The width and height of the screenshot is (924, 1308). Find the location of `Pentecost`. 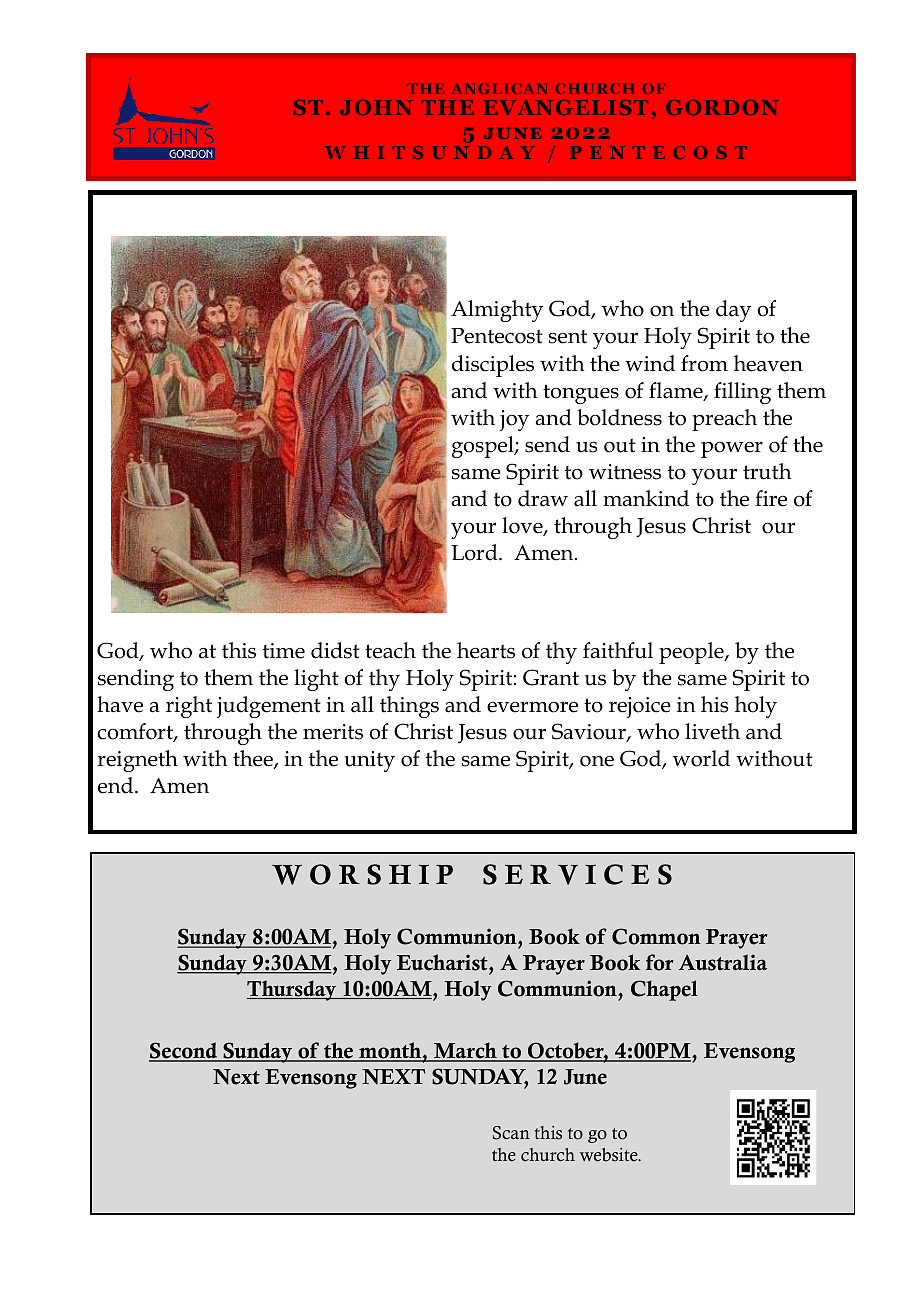

Pentecost is located at coordinates (497, 336).
